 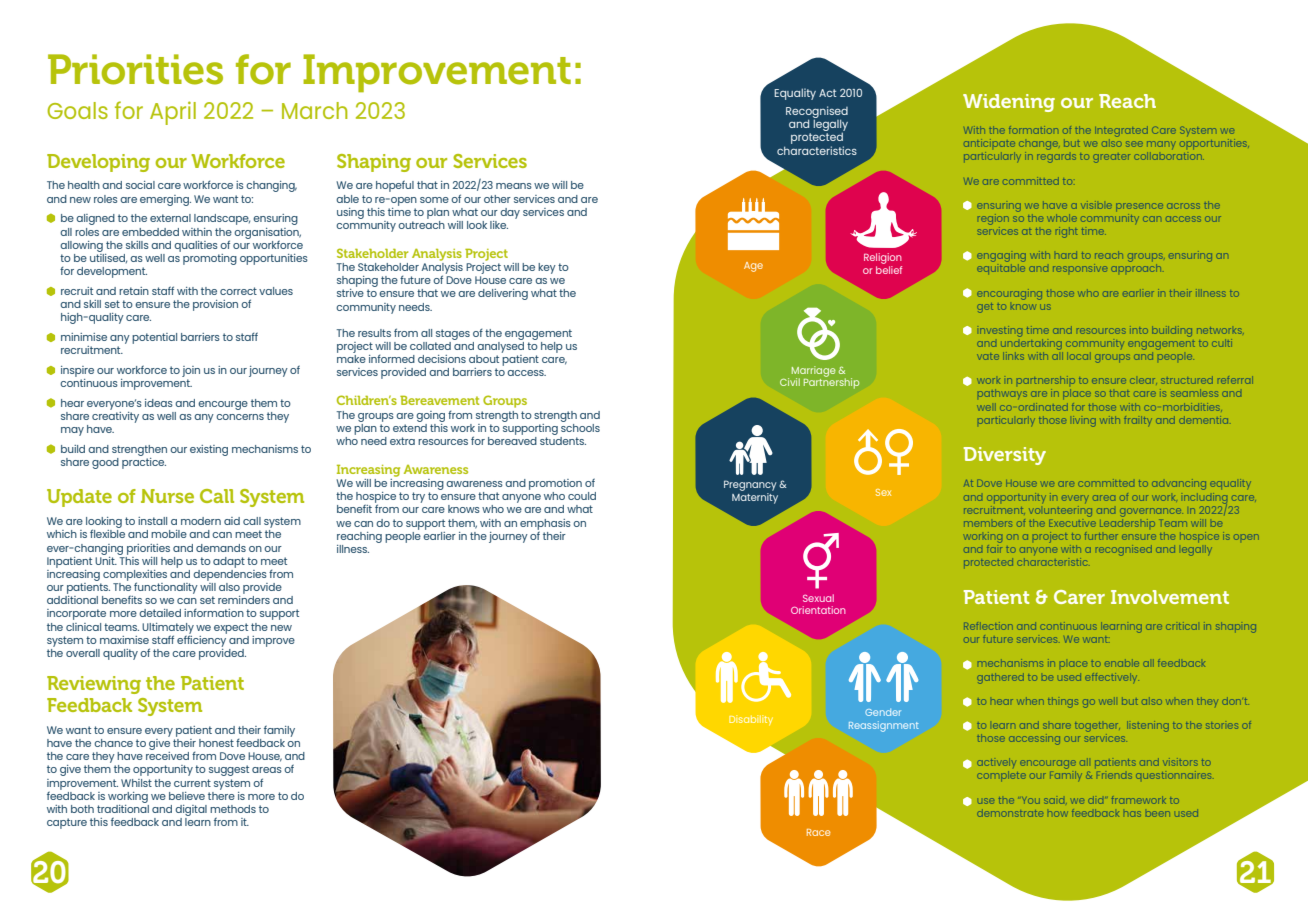 I want to click on provision, so click(x=215, y=305).
